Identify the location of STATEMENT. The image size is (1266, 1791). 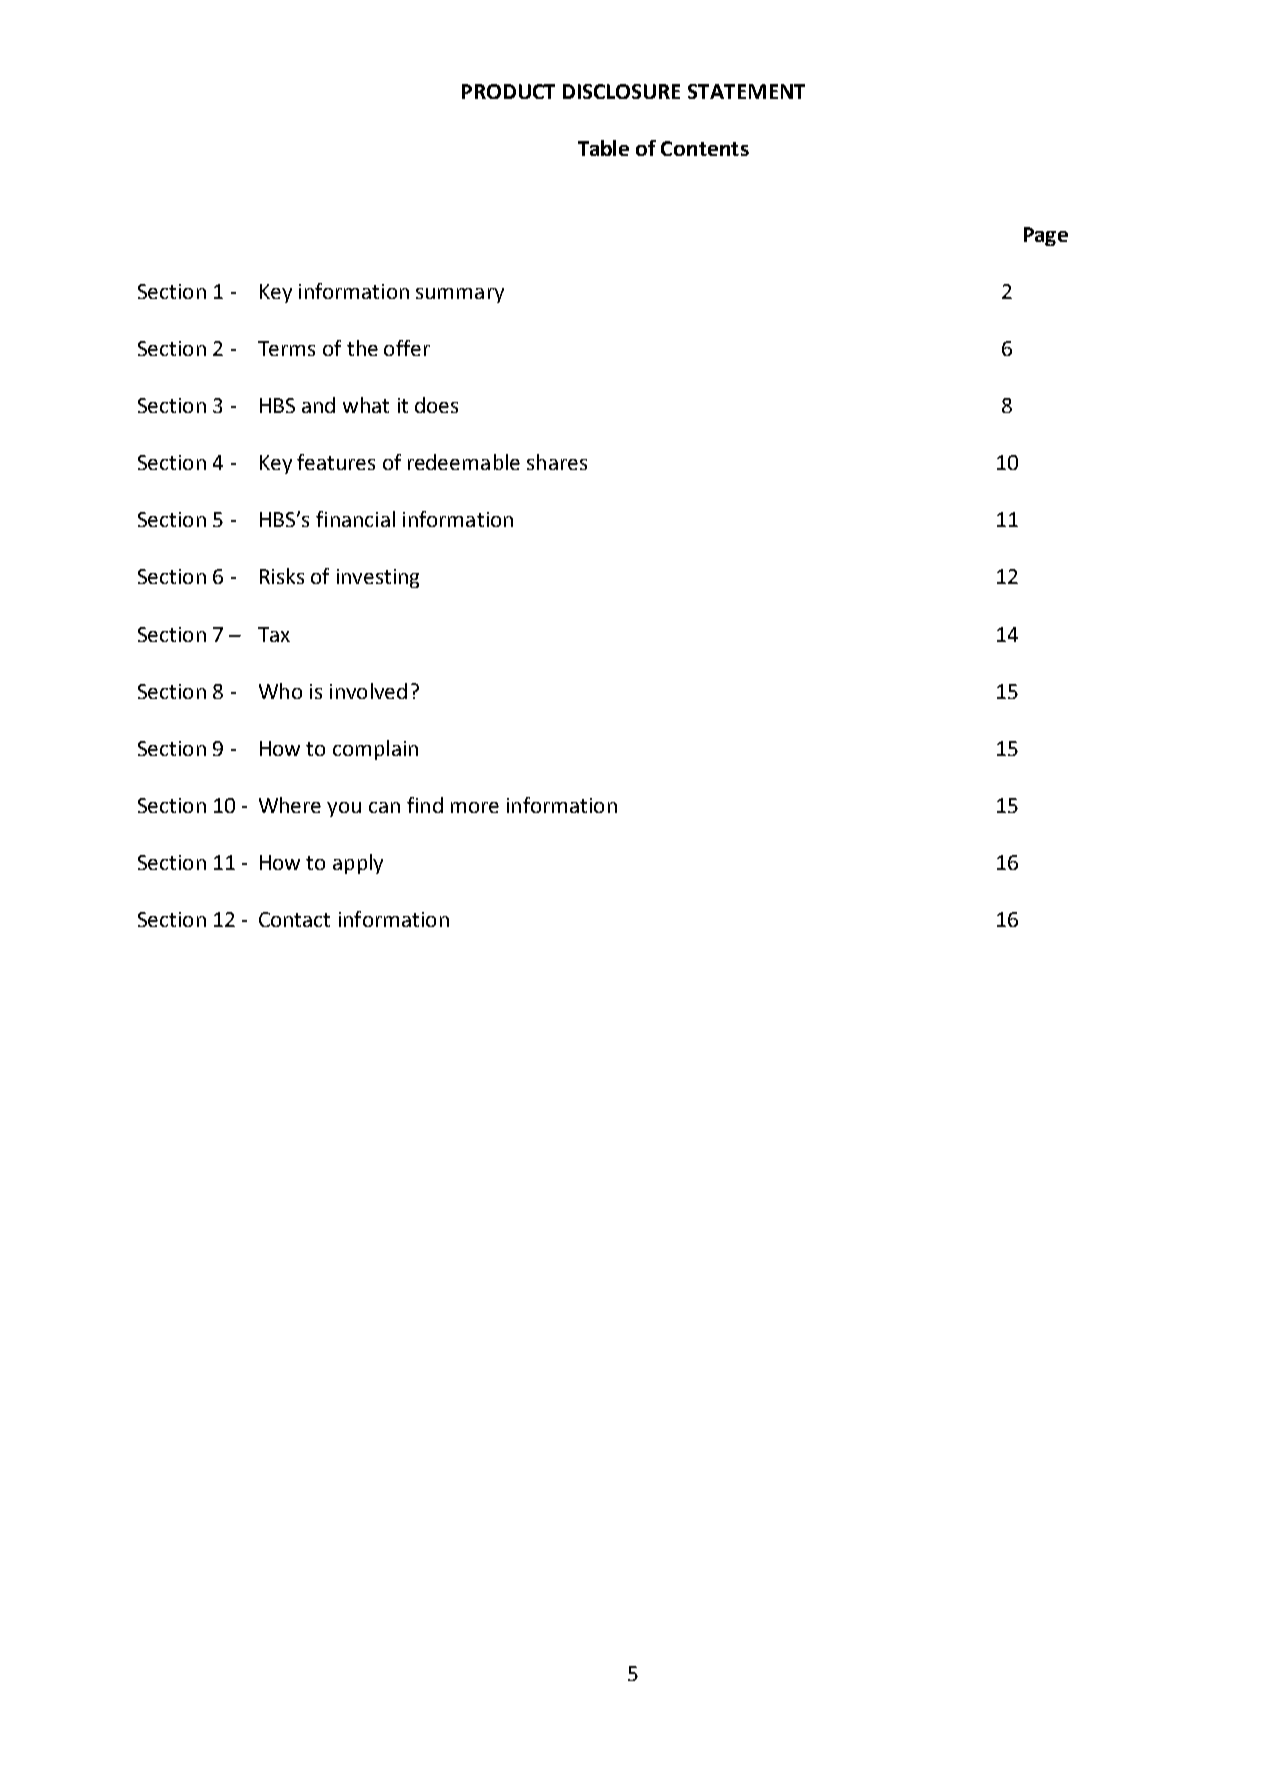
(746, 91).
